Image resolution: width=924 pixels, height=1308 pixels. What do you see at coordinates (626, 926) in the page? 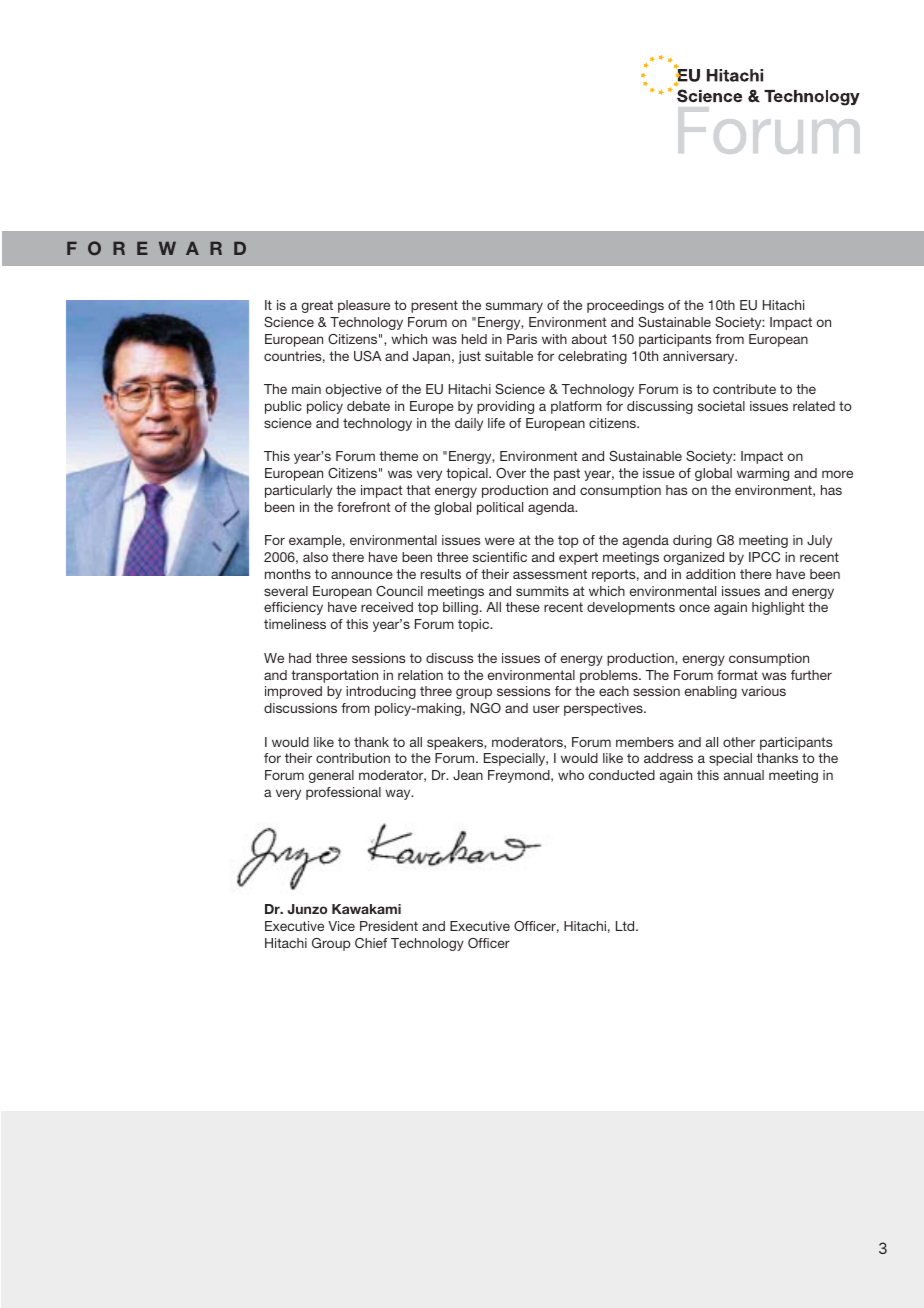
I see `Ltd` at bounding box center [626, 926].
